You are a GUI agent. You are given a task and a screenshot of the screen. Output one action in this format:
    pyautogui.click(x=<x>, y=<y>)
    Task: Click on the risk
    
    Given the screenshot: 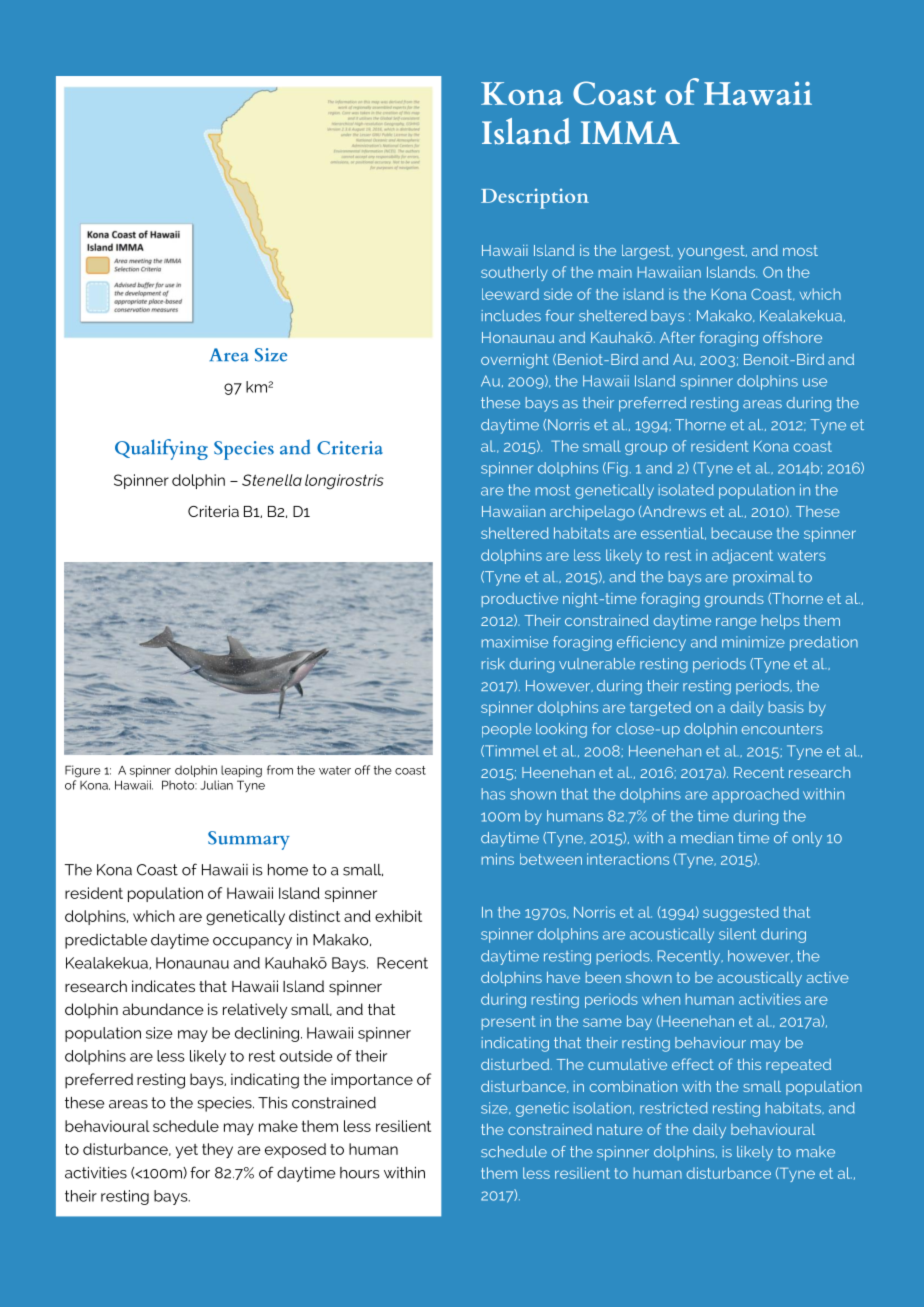 What is the action you would take?
    pyautogui.click(x=493, y=663)
